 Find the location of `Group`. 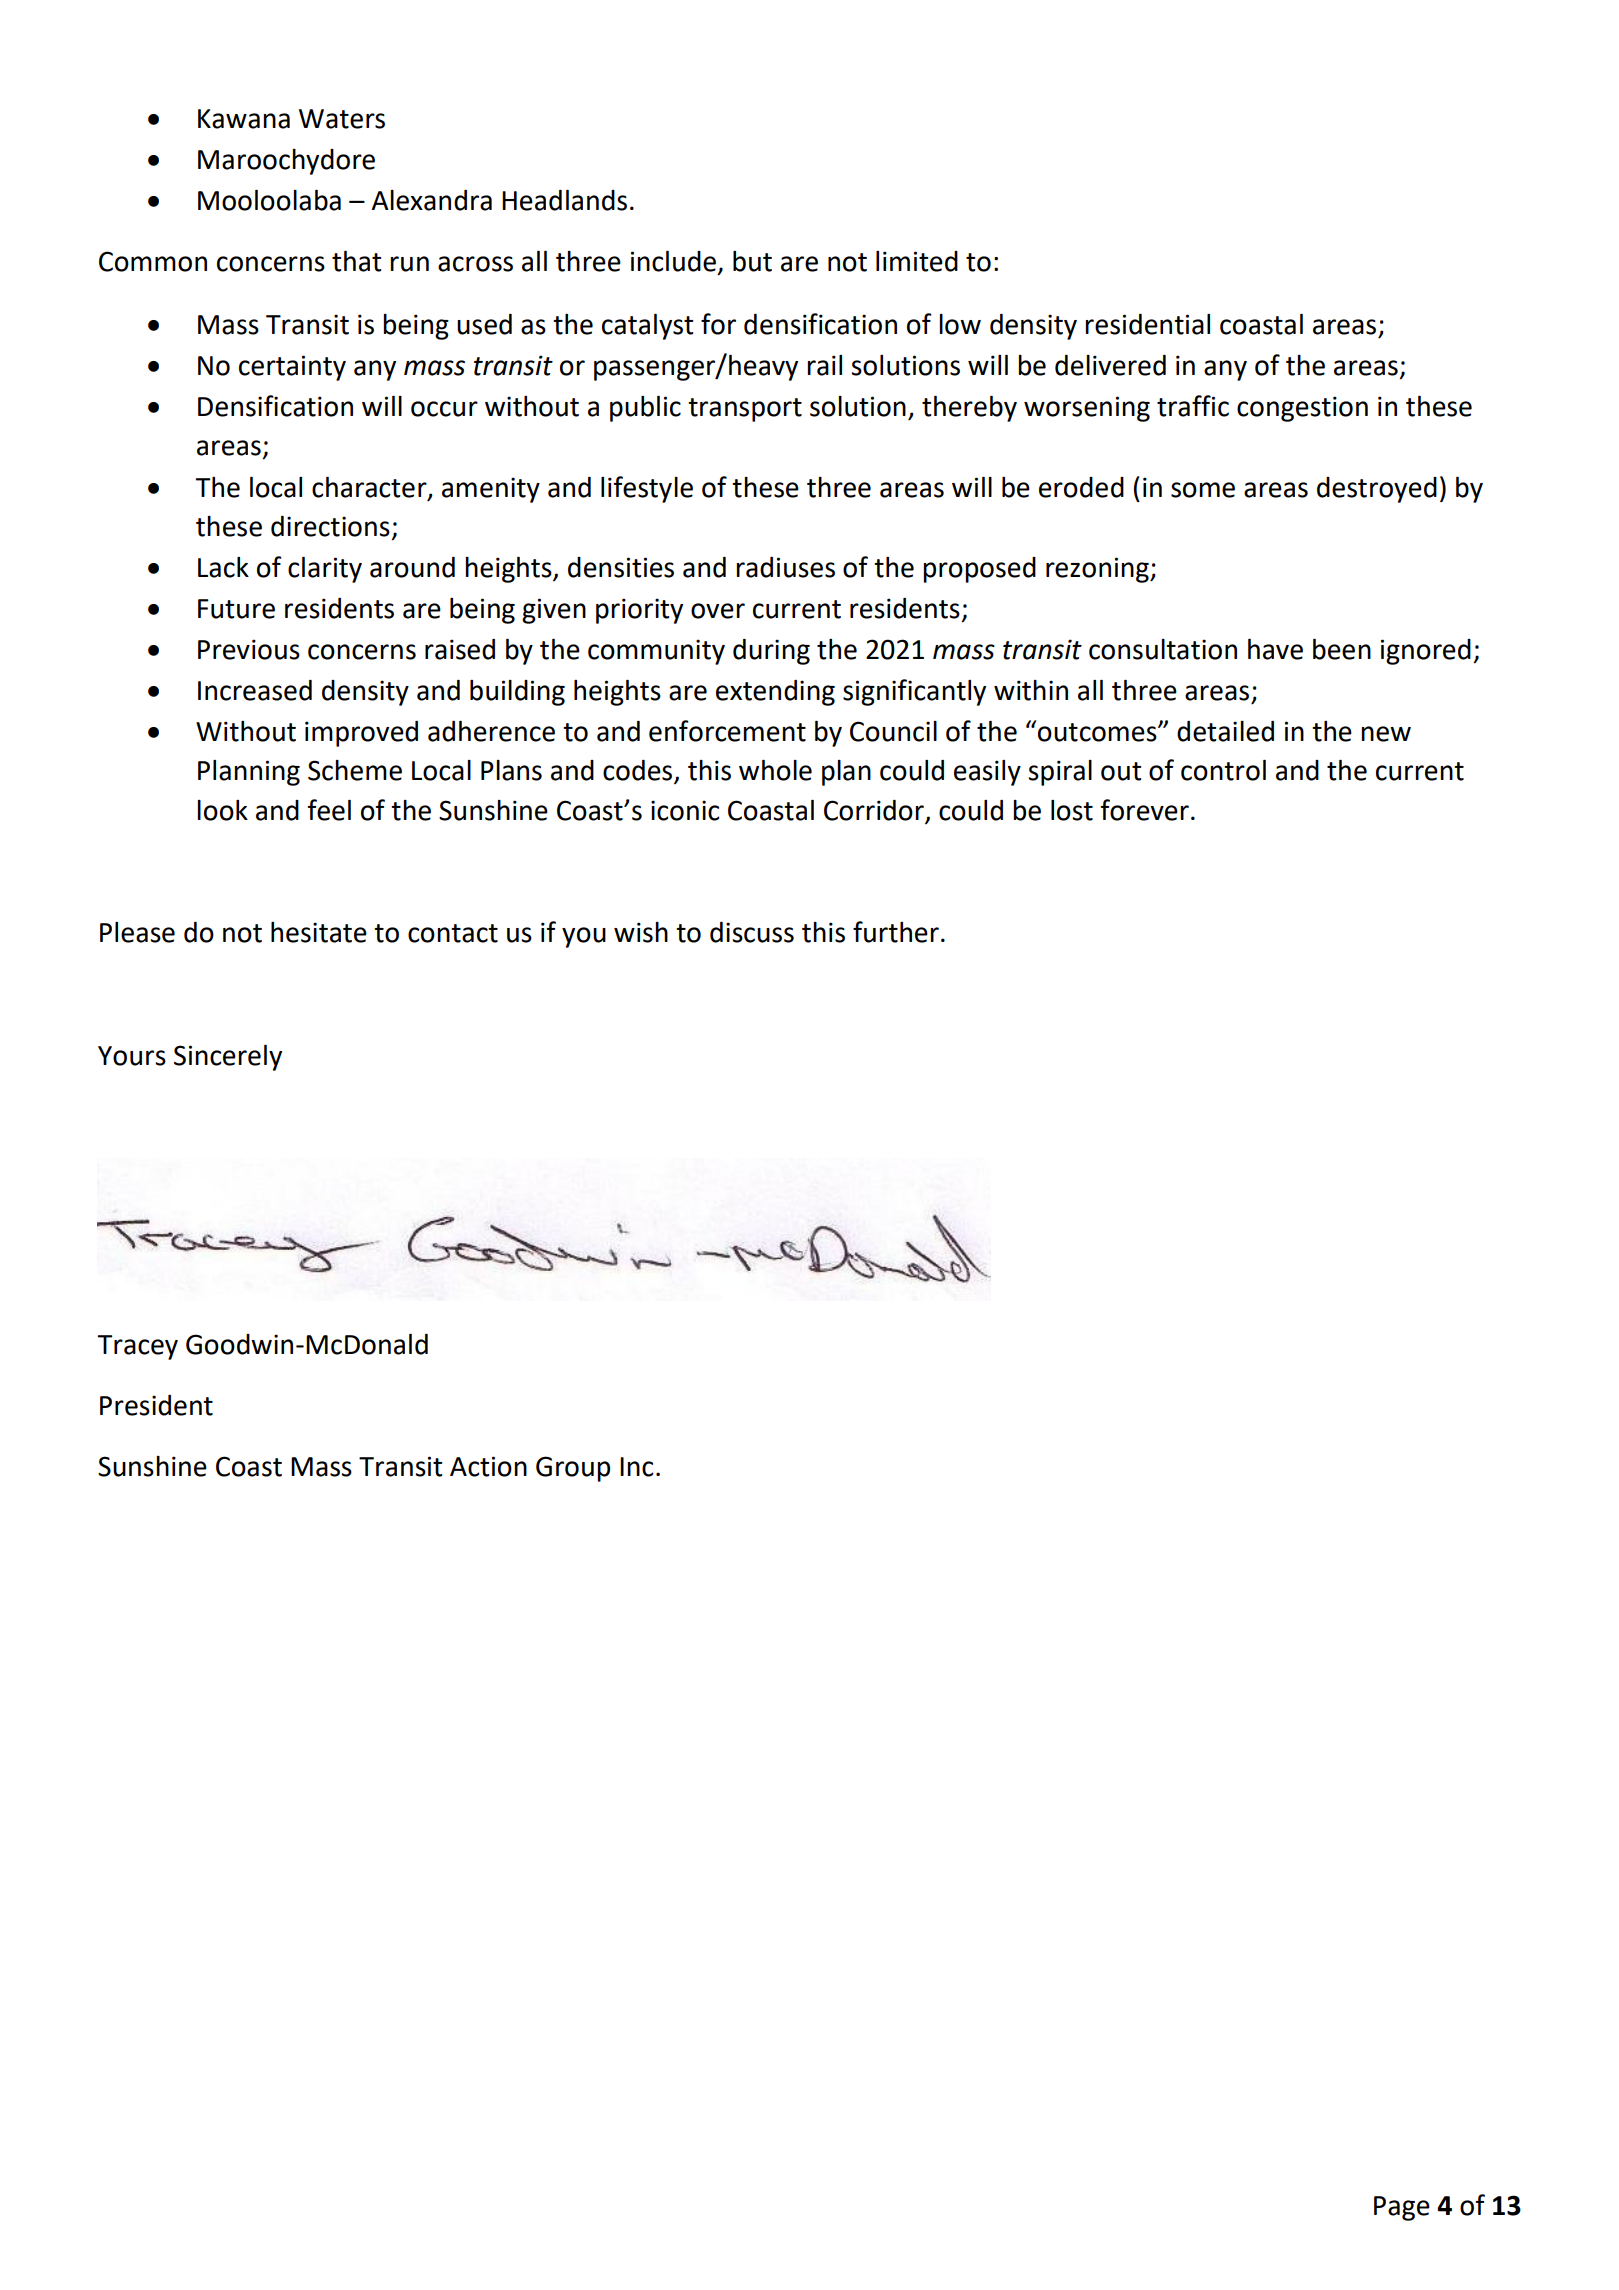

Group is located at coordinates (573, 1469).
